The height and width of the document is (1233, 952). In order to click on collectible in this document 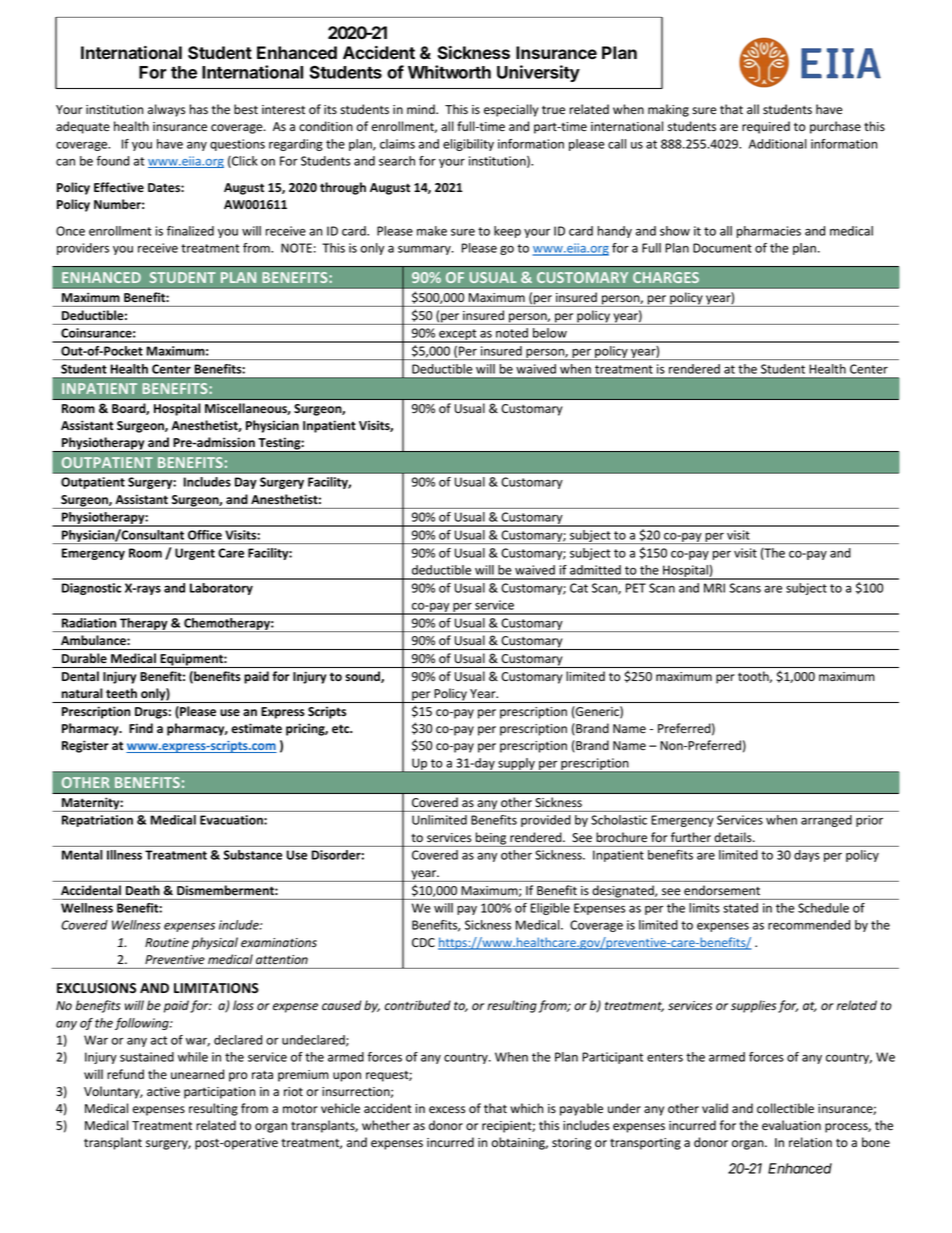, I will do `click(785, 1108)`.
